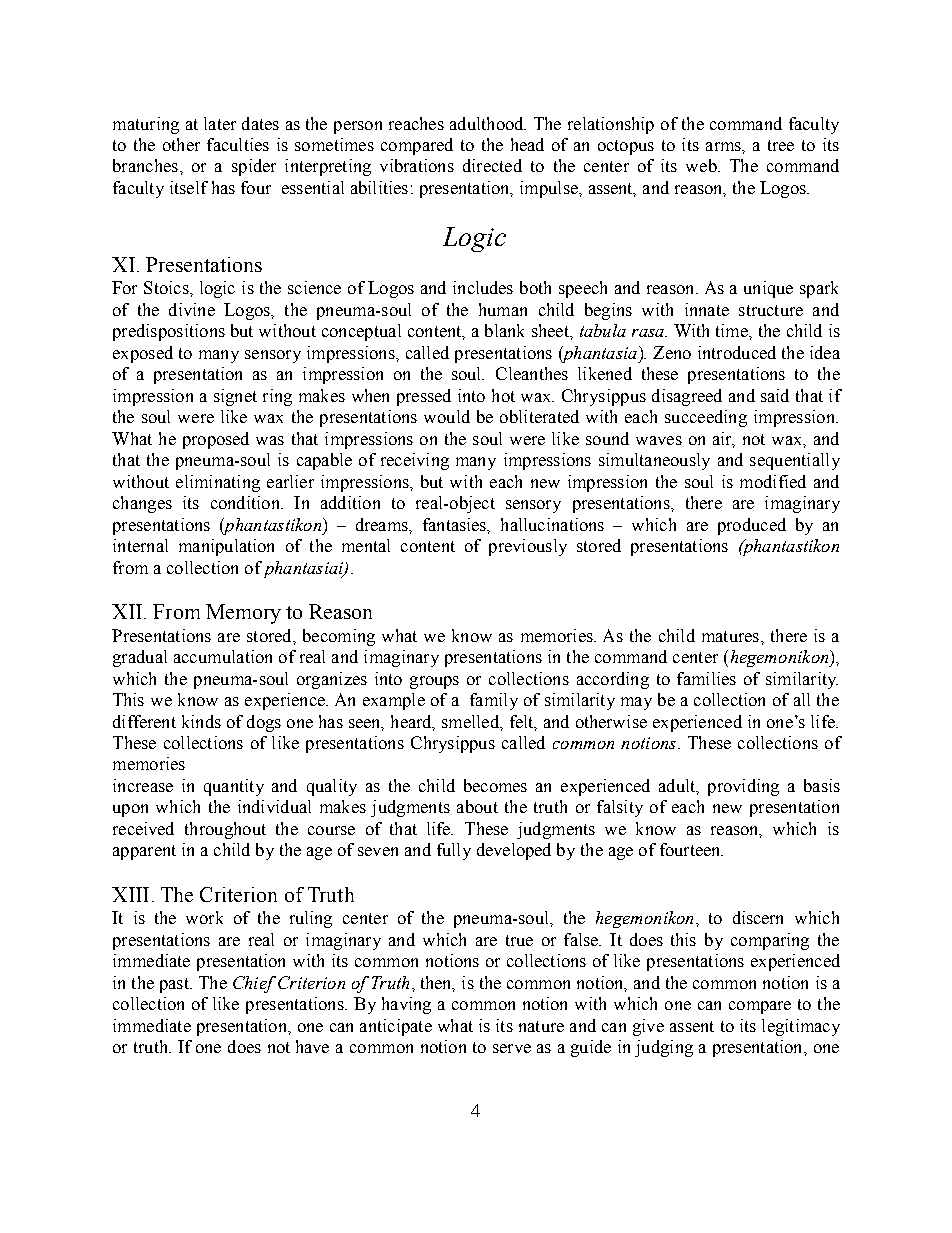 This screenshot has width=952, height=1233. I want to click on Memory, so click(243, 614).
